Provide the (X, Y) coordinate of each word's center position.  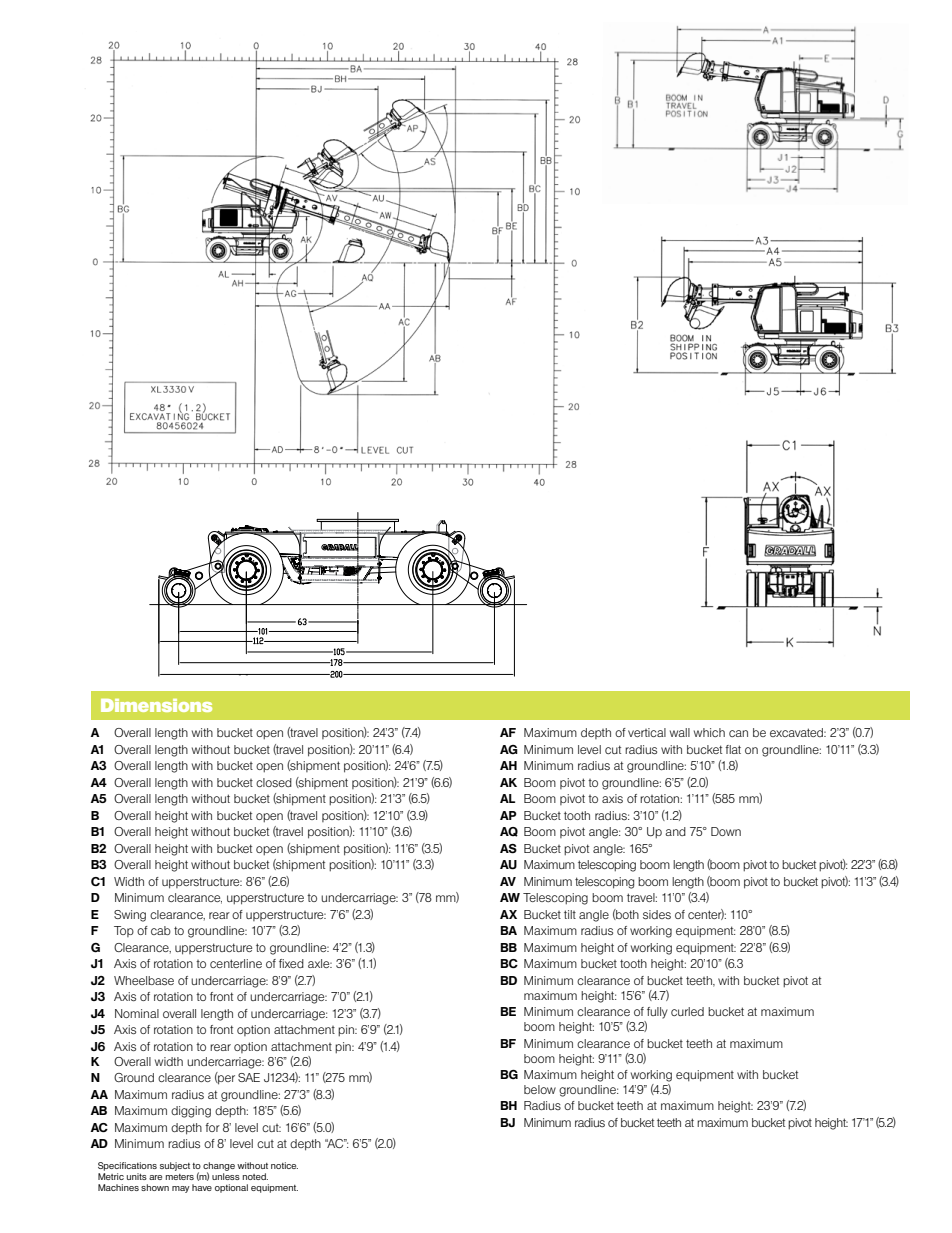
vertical (647, 732)
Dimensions (156, 705)
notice (284, 1165)
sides (657, 914)
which (709, 732)
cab (161, 930)
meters (180, 1177)
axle (320, 963)
